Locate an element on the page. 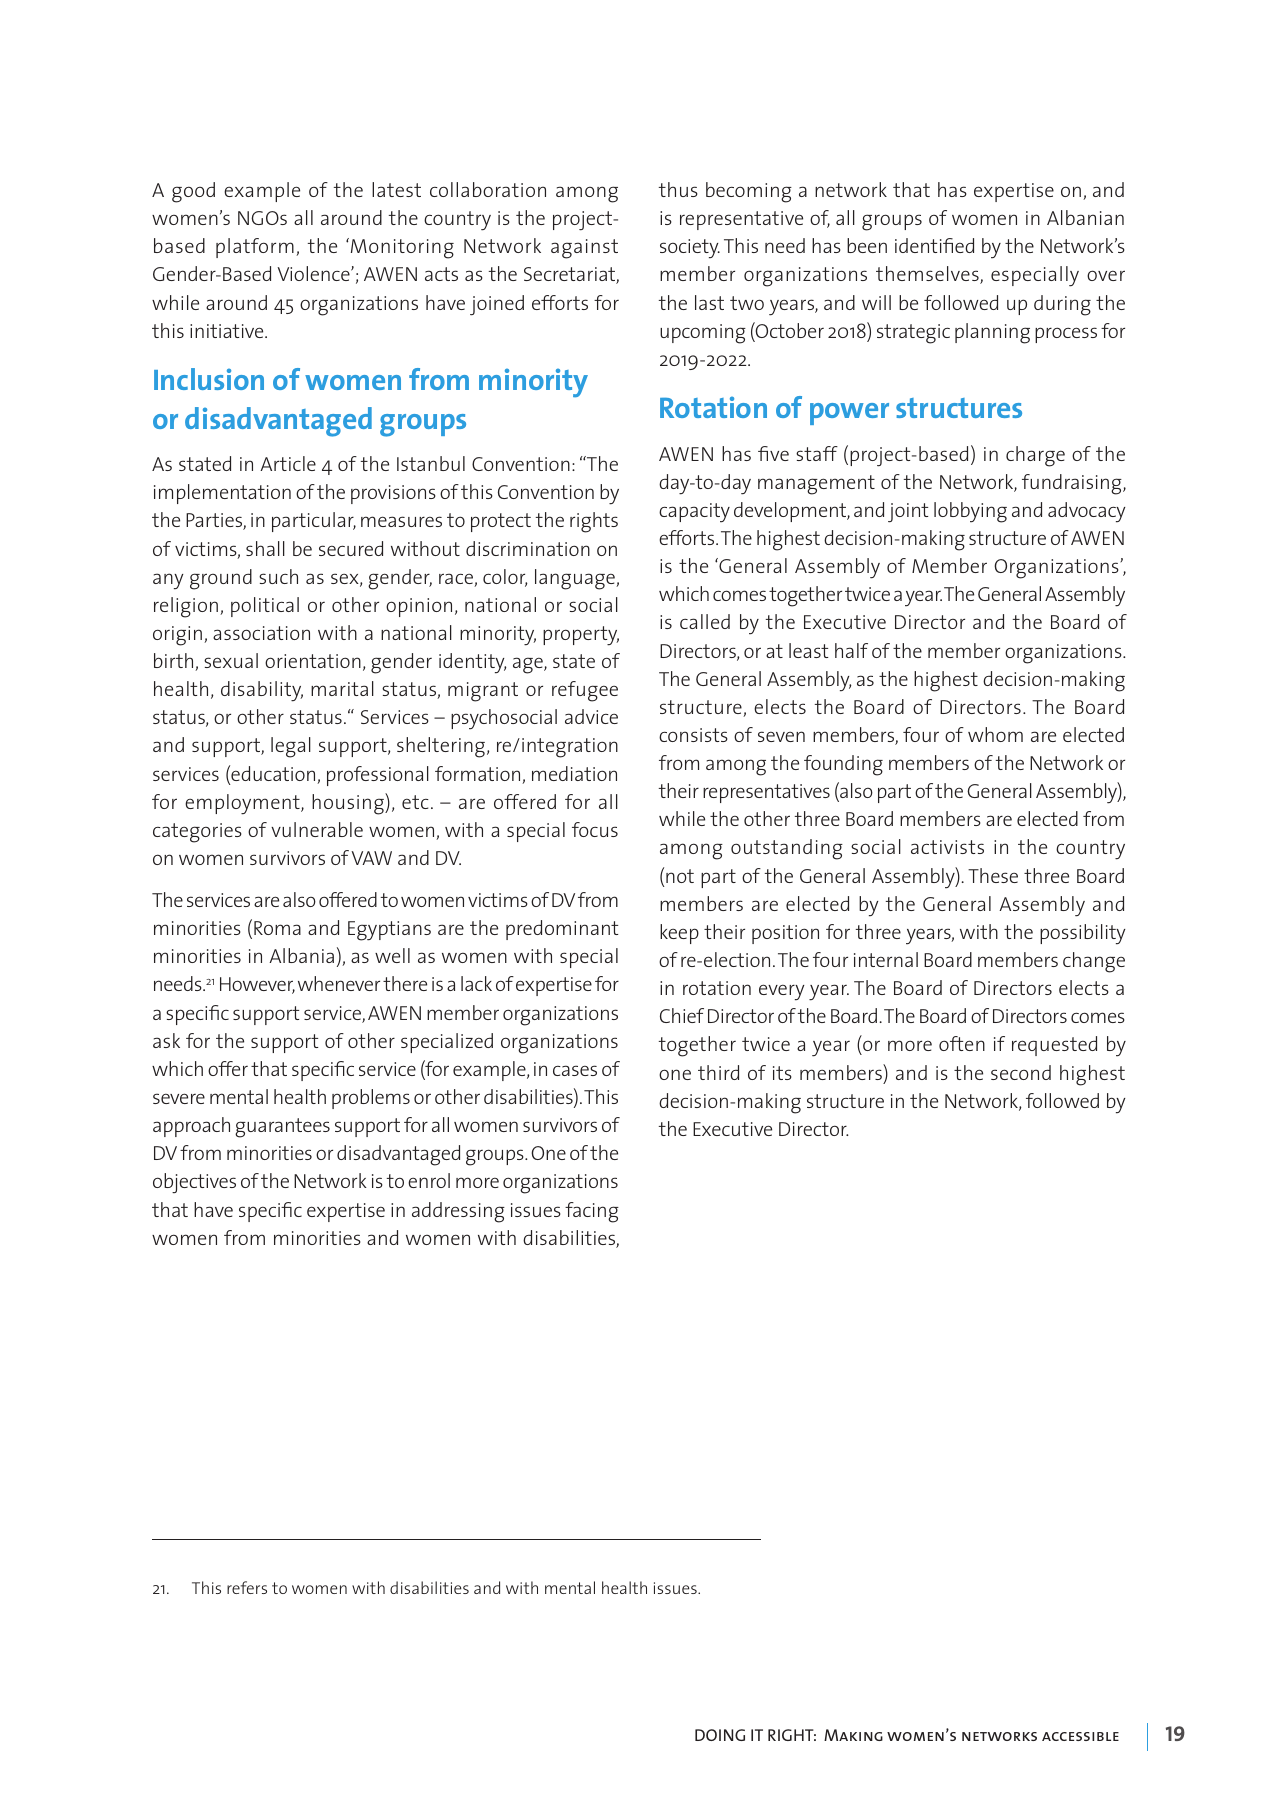 The image size is (1278, 1808). lobbying is located at coordinates (970, 512).
